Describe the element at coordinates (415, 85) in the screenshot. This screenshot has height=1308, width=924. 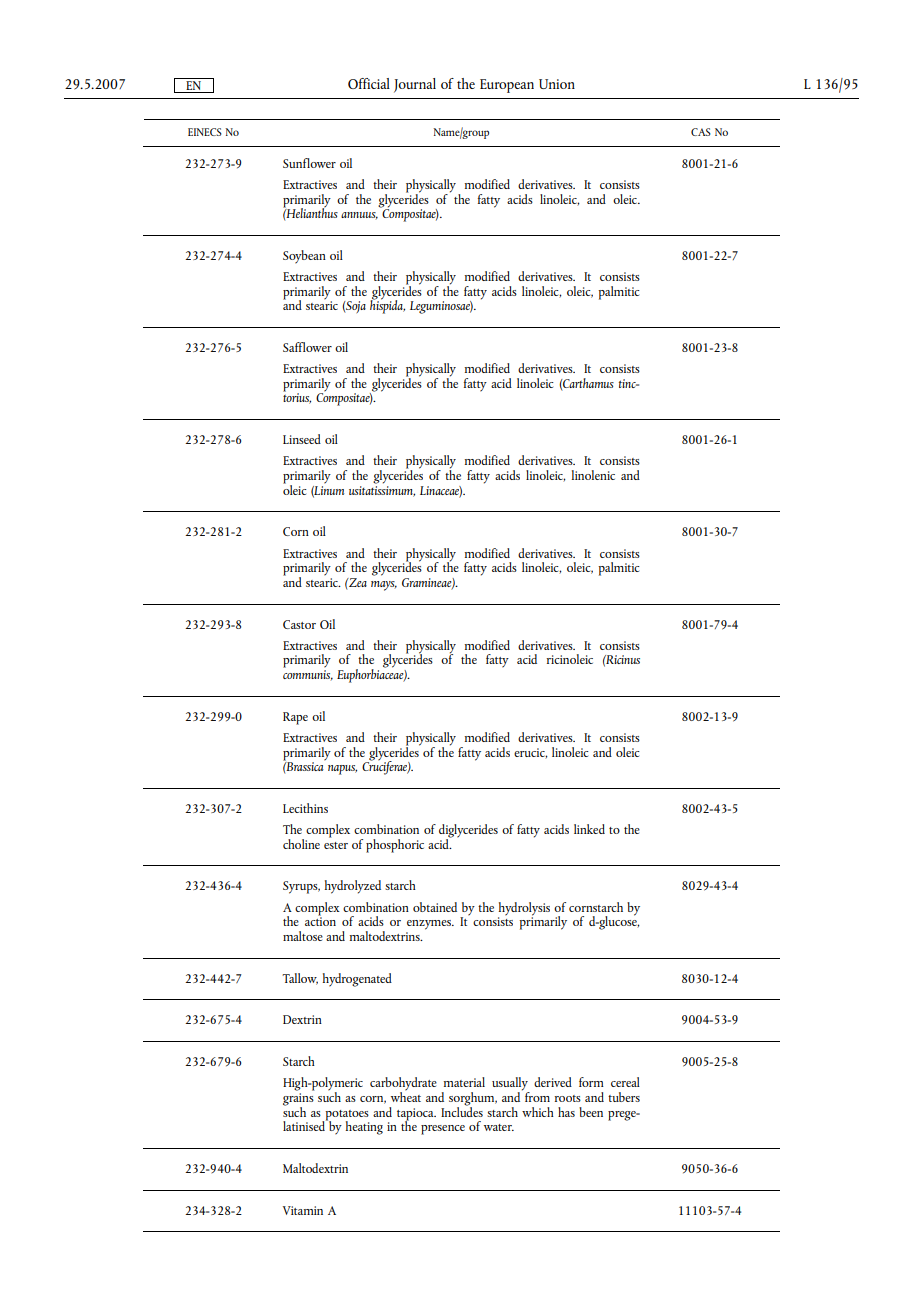
I see `Journal` at that location.
